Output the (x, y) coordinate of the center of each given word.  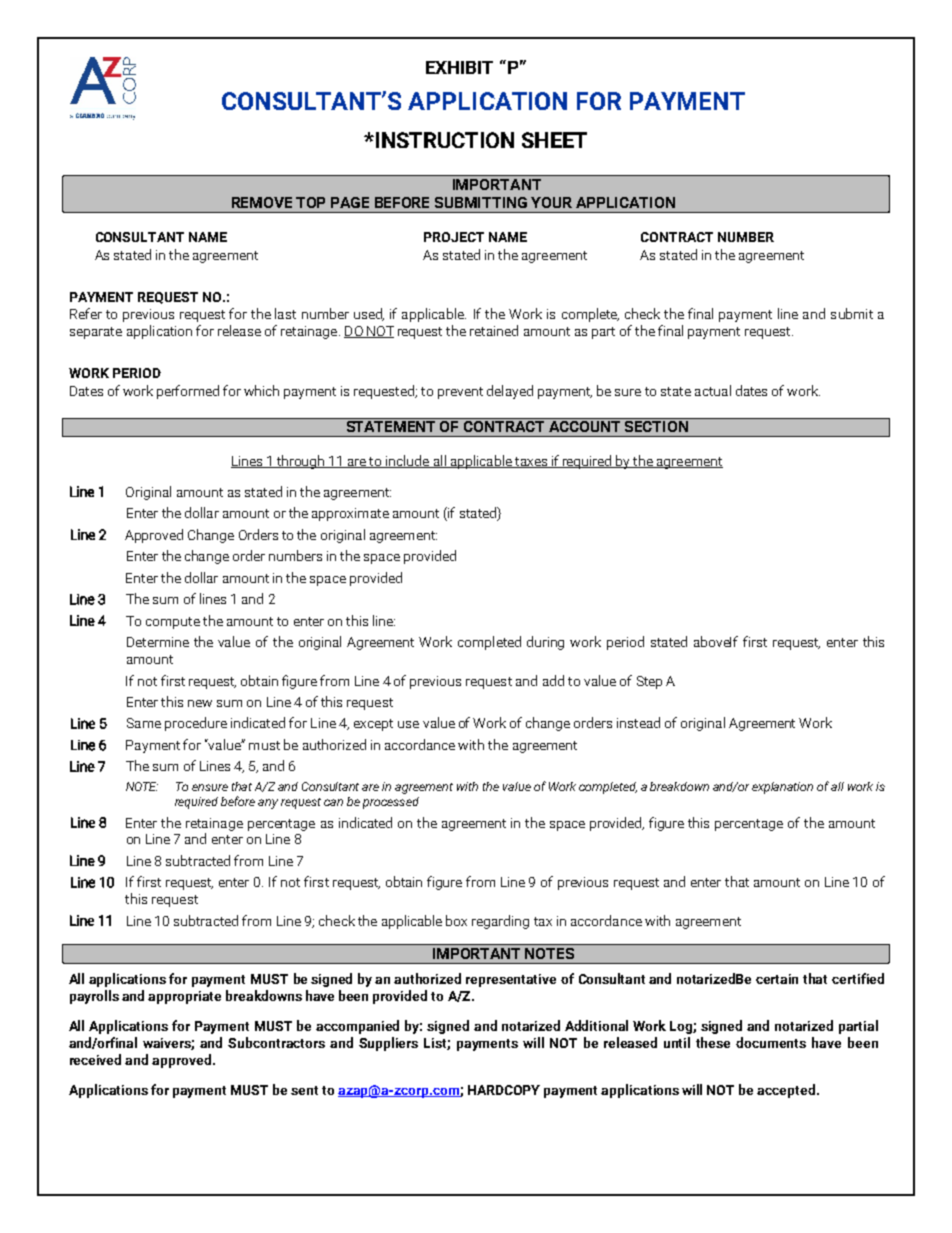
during (545, 643)
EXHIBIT (459, 67)
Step (649, 682)
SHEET (554, 140)
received (95, 1059)
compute (173, 623)
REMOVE (262, 202)
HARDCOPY (504, 1090)
